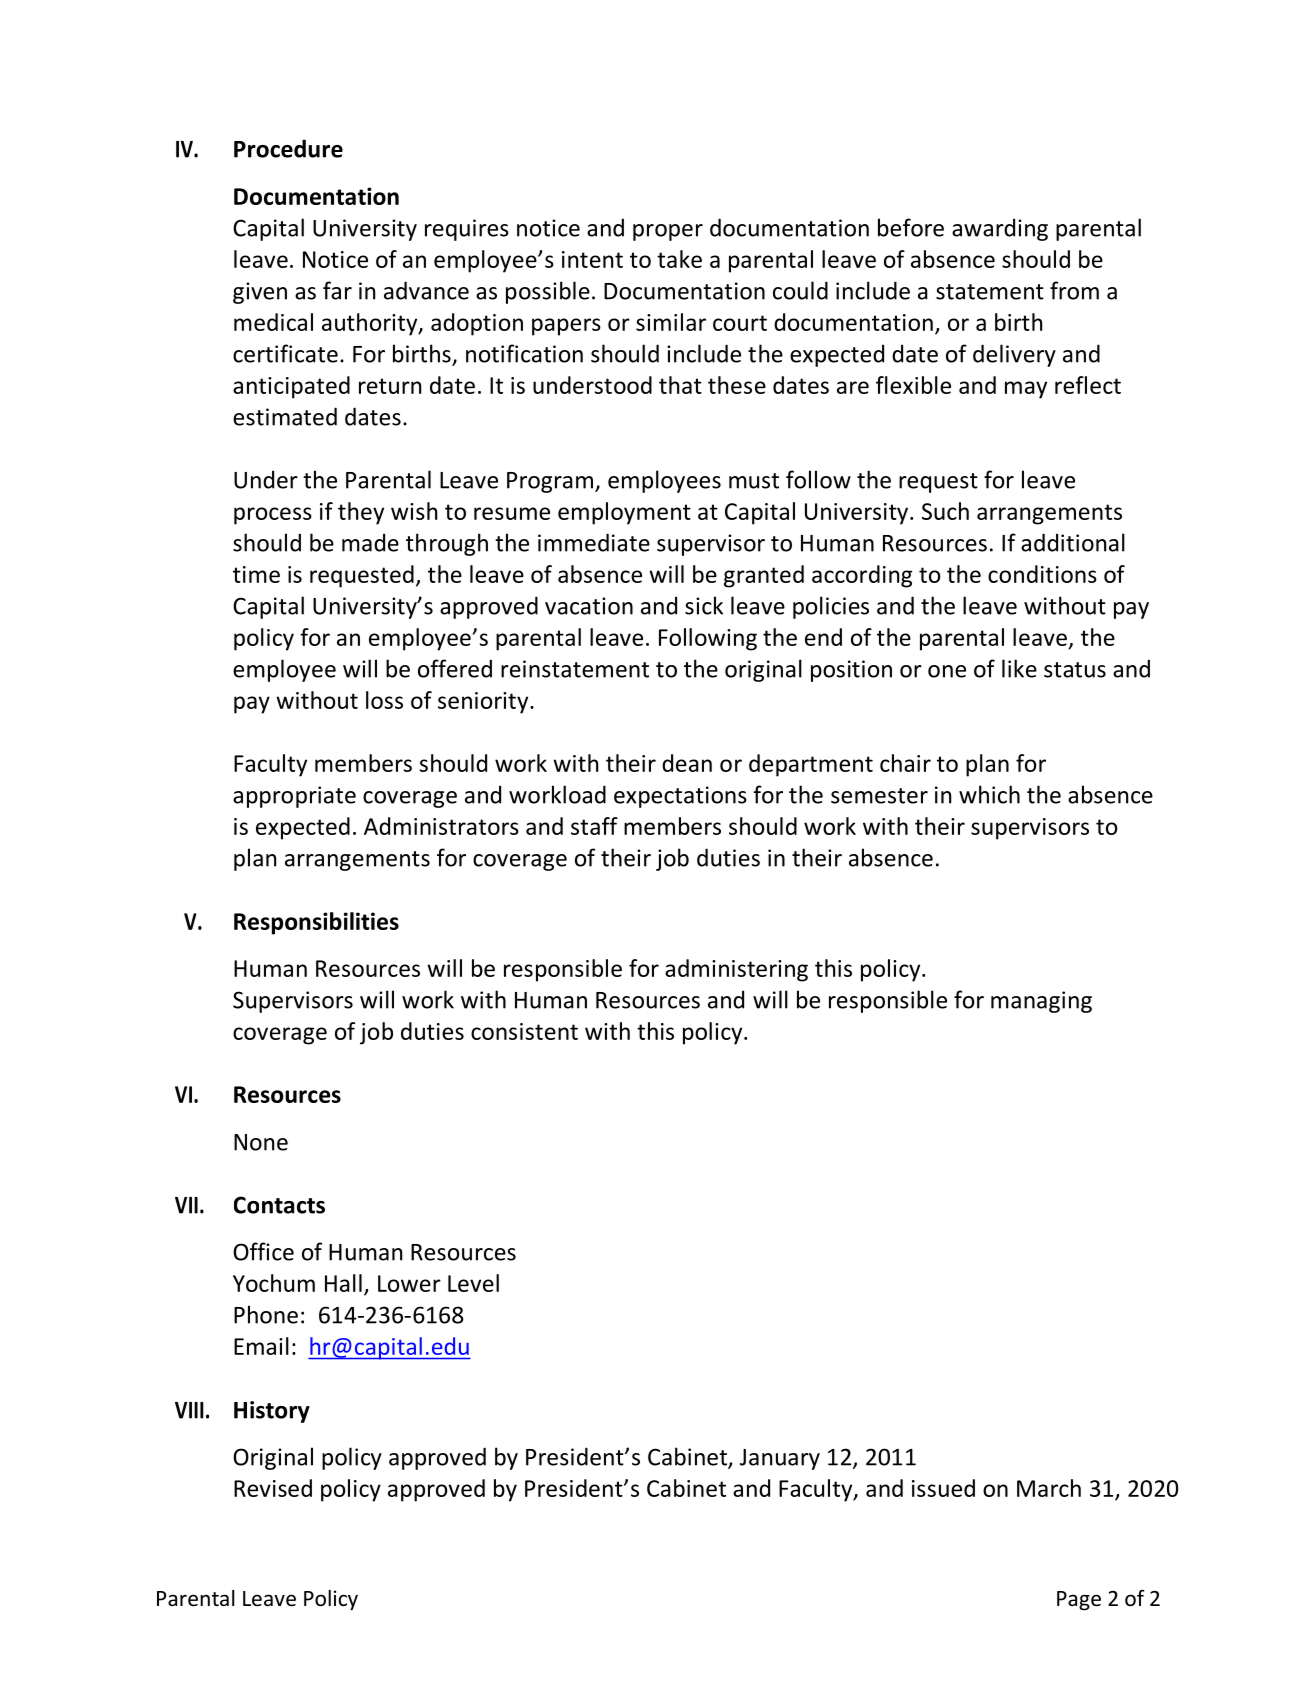 This screenshot has height=1704, width=1316. I want to click on awarding, so click(1000, 229).
